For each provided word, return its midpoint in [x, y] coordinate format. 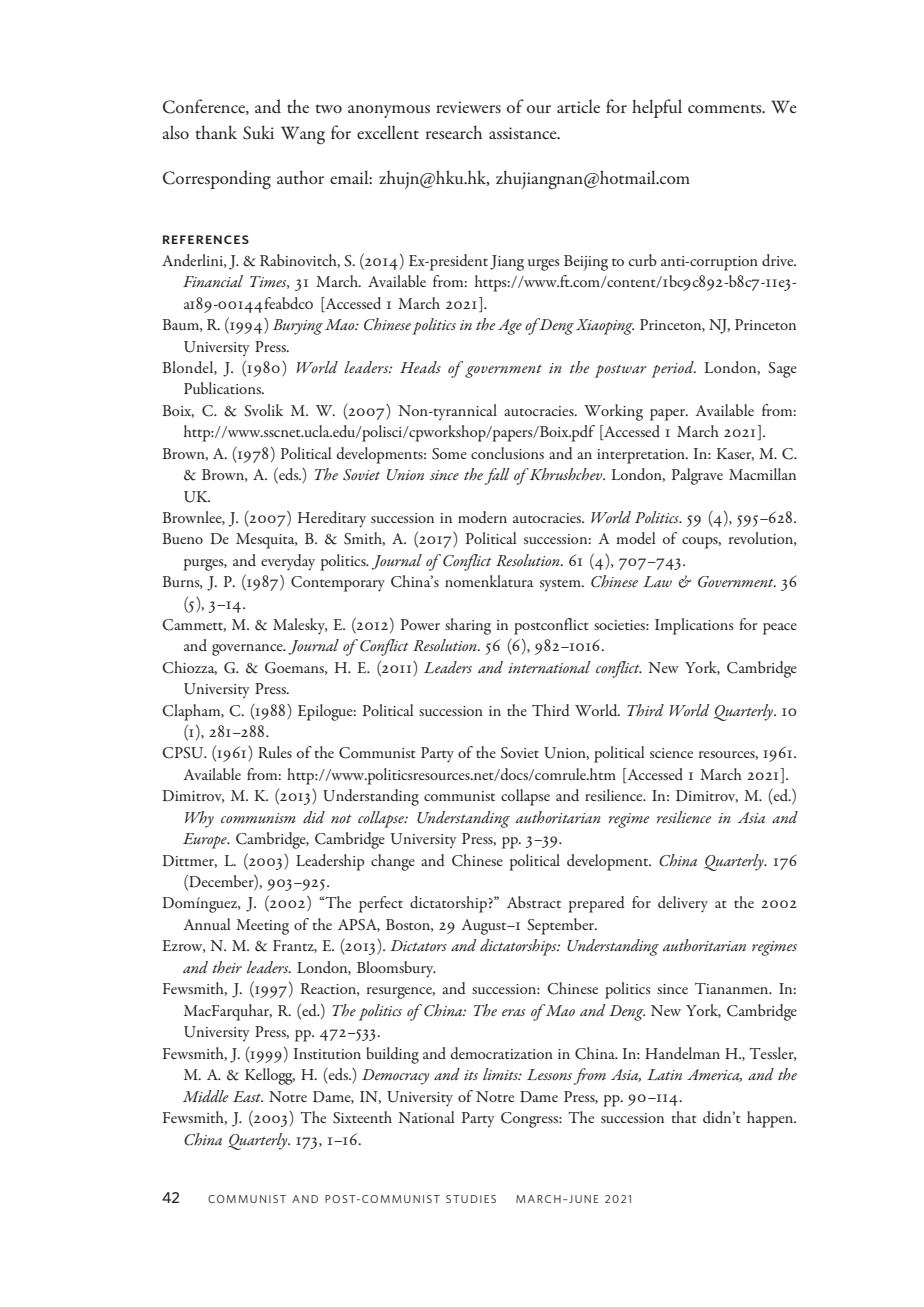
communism [258, 818]
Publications [223, 388]
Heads [420, 367]
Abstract [534, 902]
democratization [502, 1053]
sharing [468, 626]
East [248, 1096]
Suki [258, 132]
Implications [694, 626]
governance [248, 650]
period [673, 369]
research [454, 132]
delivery [683, 904]
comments [726, 109]
